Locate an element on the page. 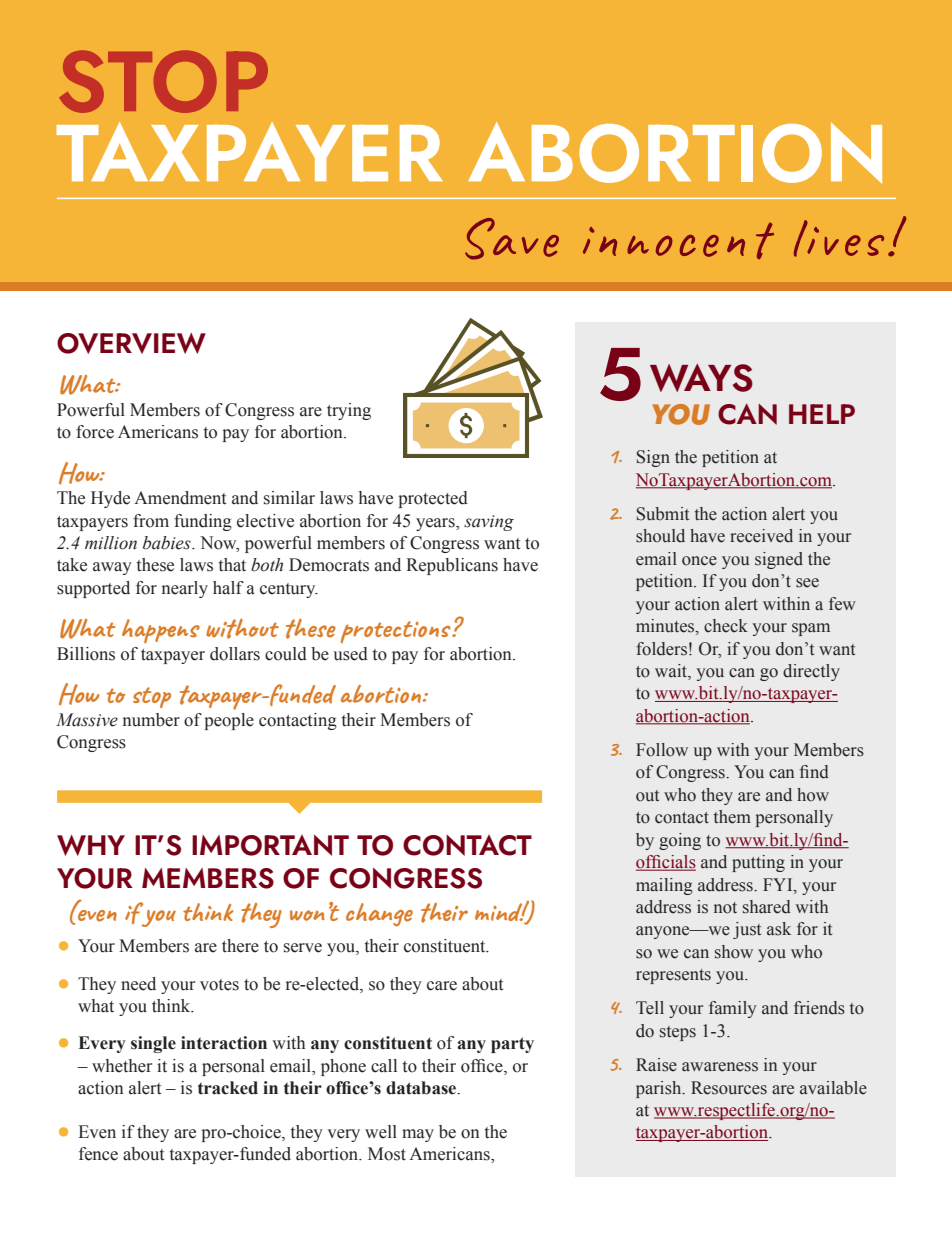 The height and width of the document is (1233, 952). OVERVIEW is located at coordinates (131, 343).
